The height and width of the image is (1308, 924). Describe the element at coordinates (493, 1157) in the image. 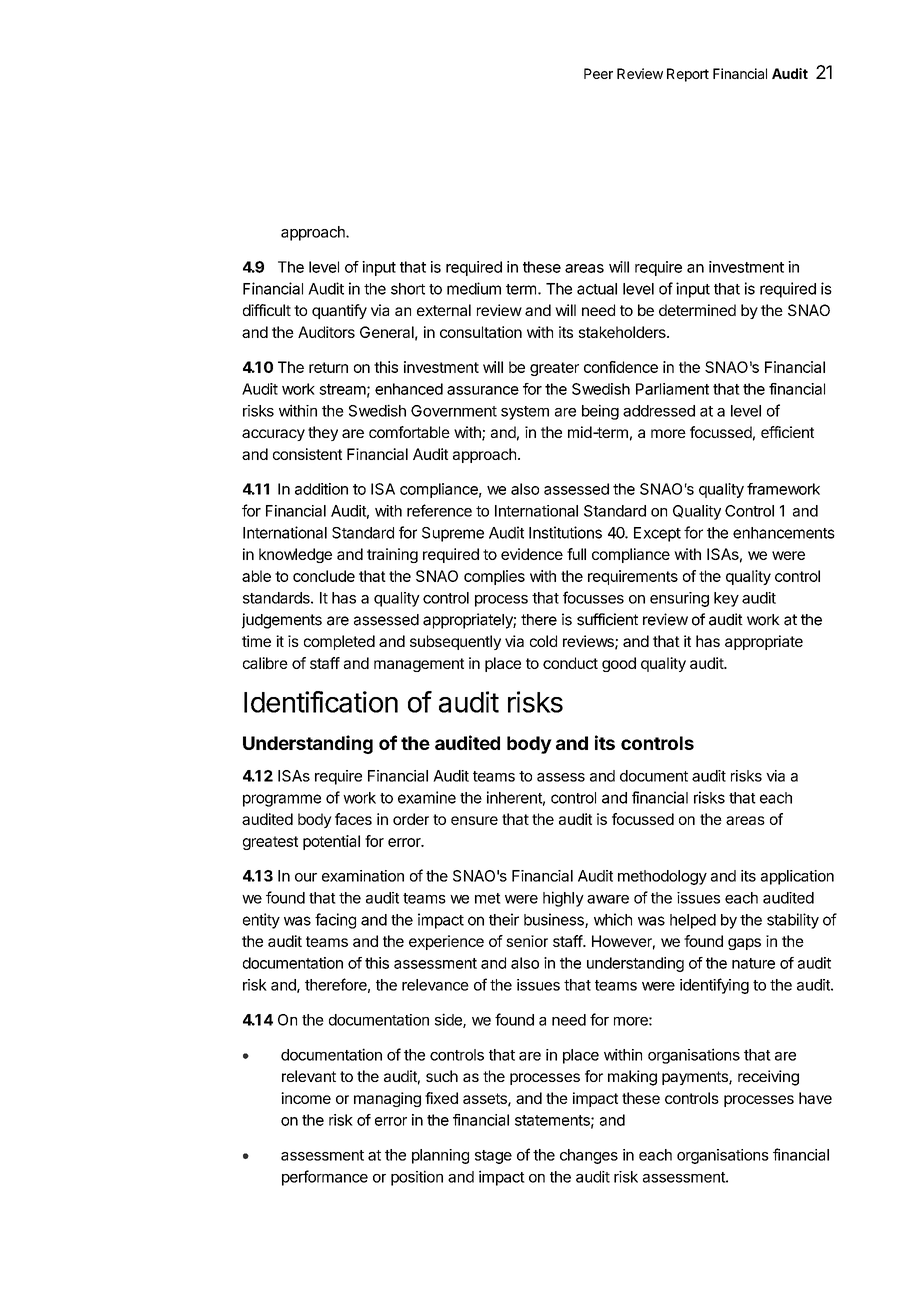

I see `stage` at that location.
